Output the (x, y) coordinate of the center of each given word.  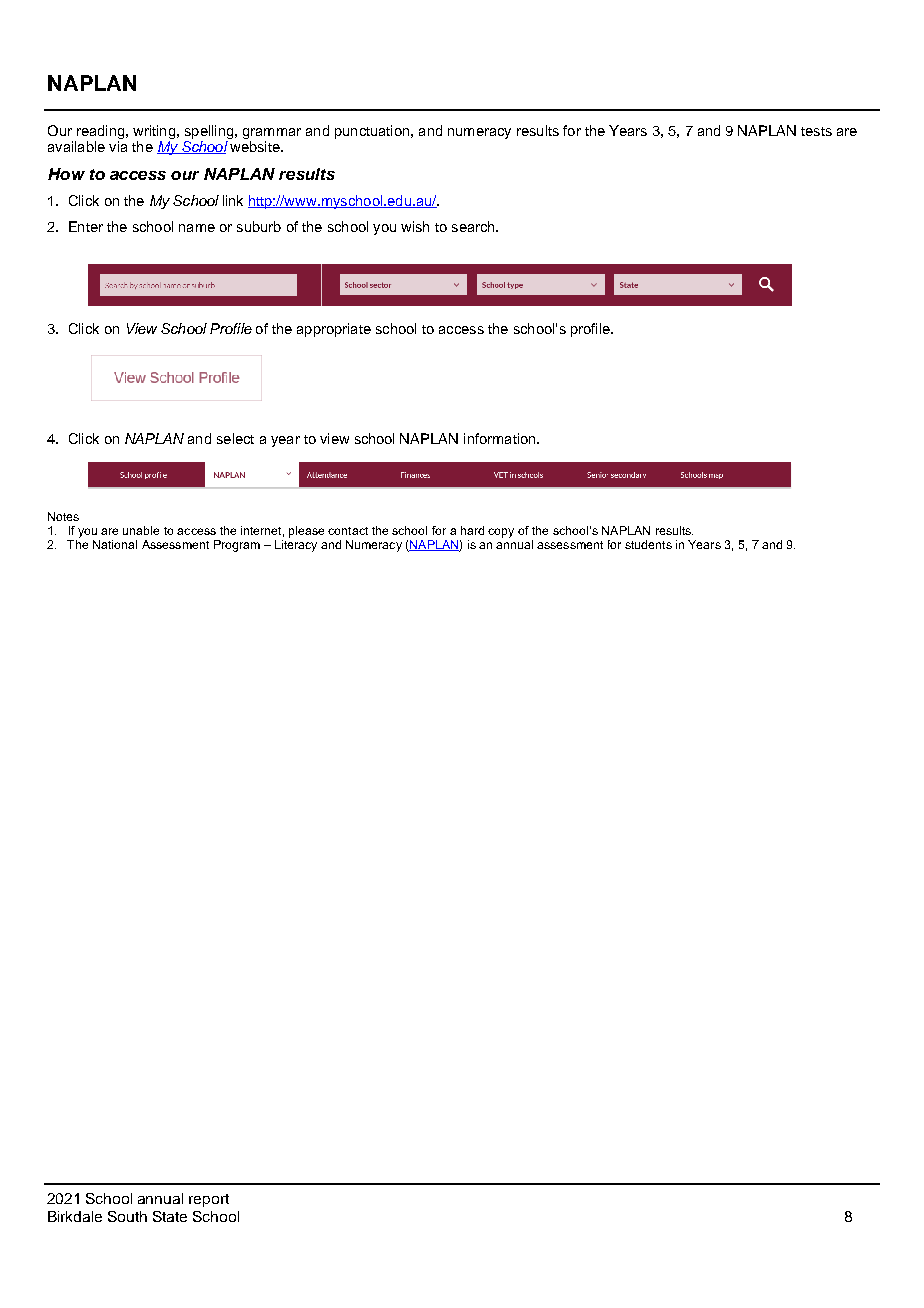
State (170, 1216)
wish (415, 226)
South (127, 1216)
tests (816, 131)
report (209, 1200)
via (118, 146)
